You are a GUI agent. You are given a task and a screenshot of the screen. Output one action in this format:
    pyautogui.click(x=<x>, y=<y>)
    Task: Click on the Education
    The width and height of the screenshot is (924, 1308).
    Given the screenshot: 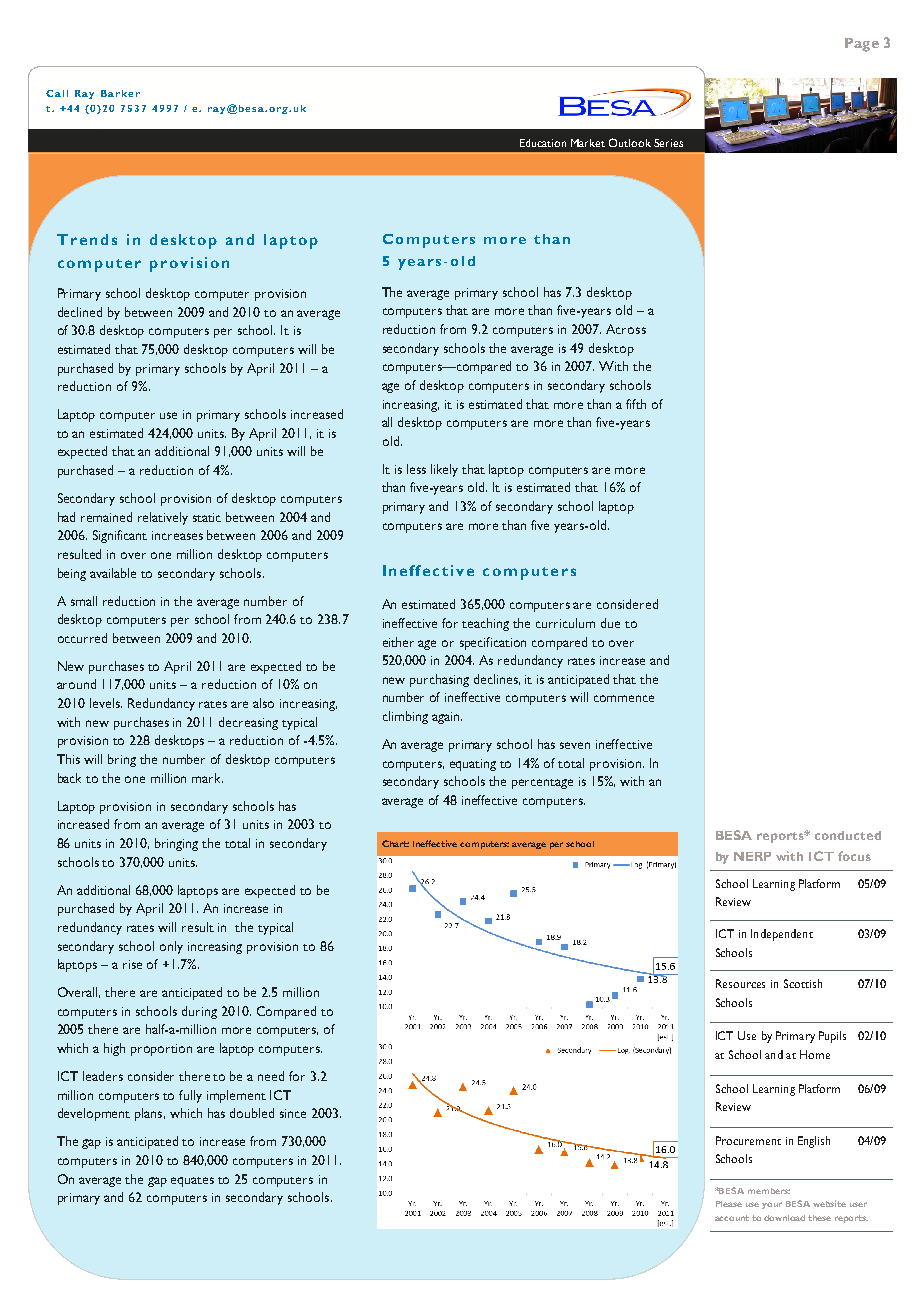 What is the action you would take?
    pyautogui.click(x=543, y=143)
